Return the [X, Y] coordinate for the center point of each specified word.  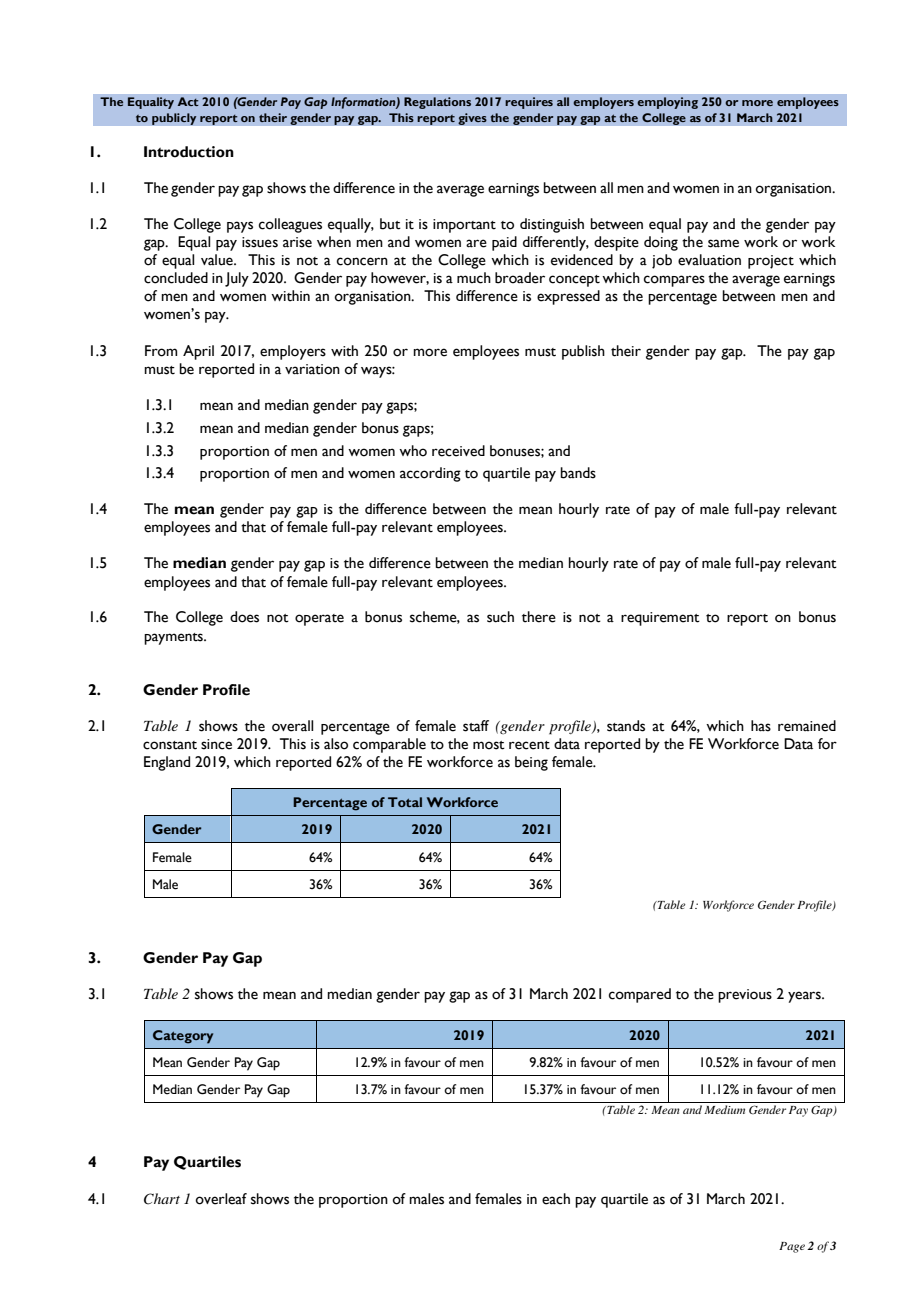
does [244, 617]
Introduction [189, 152]
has [761, 726]
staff [476, 726]
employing [667, 103]
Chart [162, 1199]
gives [472, 119]
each [556, 1199]
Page [792, 1247]
